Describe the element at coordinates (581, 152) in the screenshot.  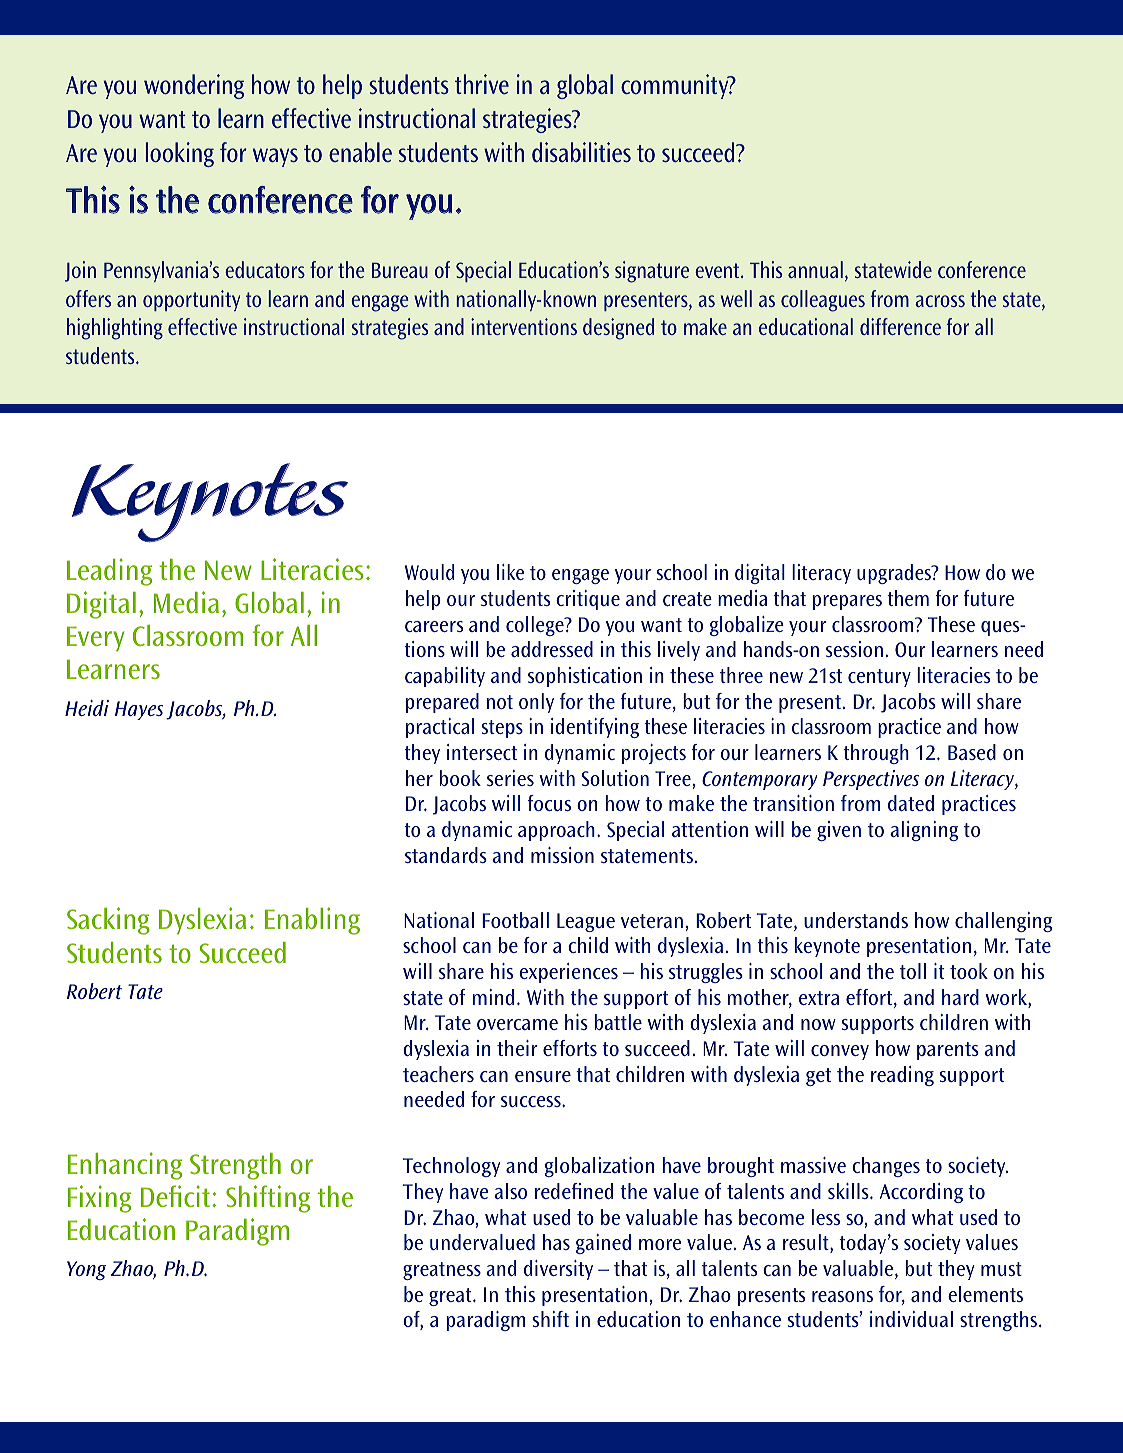
I see `disabilities` at that location.
